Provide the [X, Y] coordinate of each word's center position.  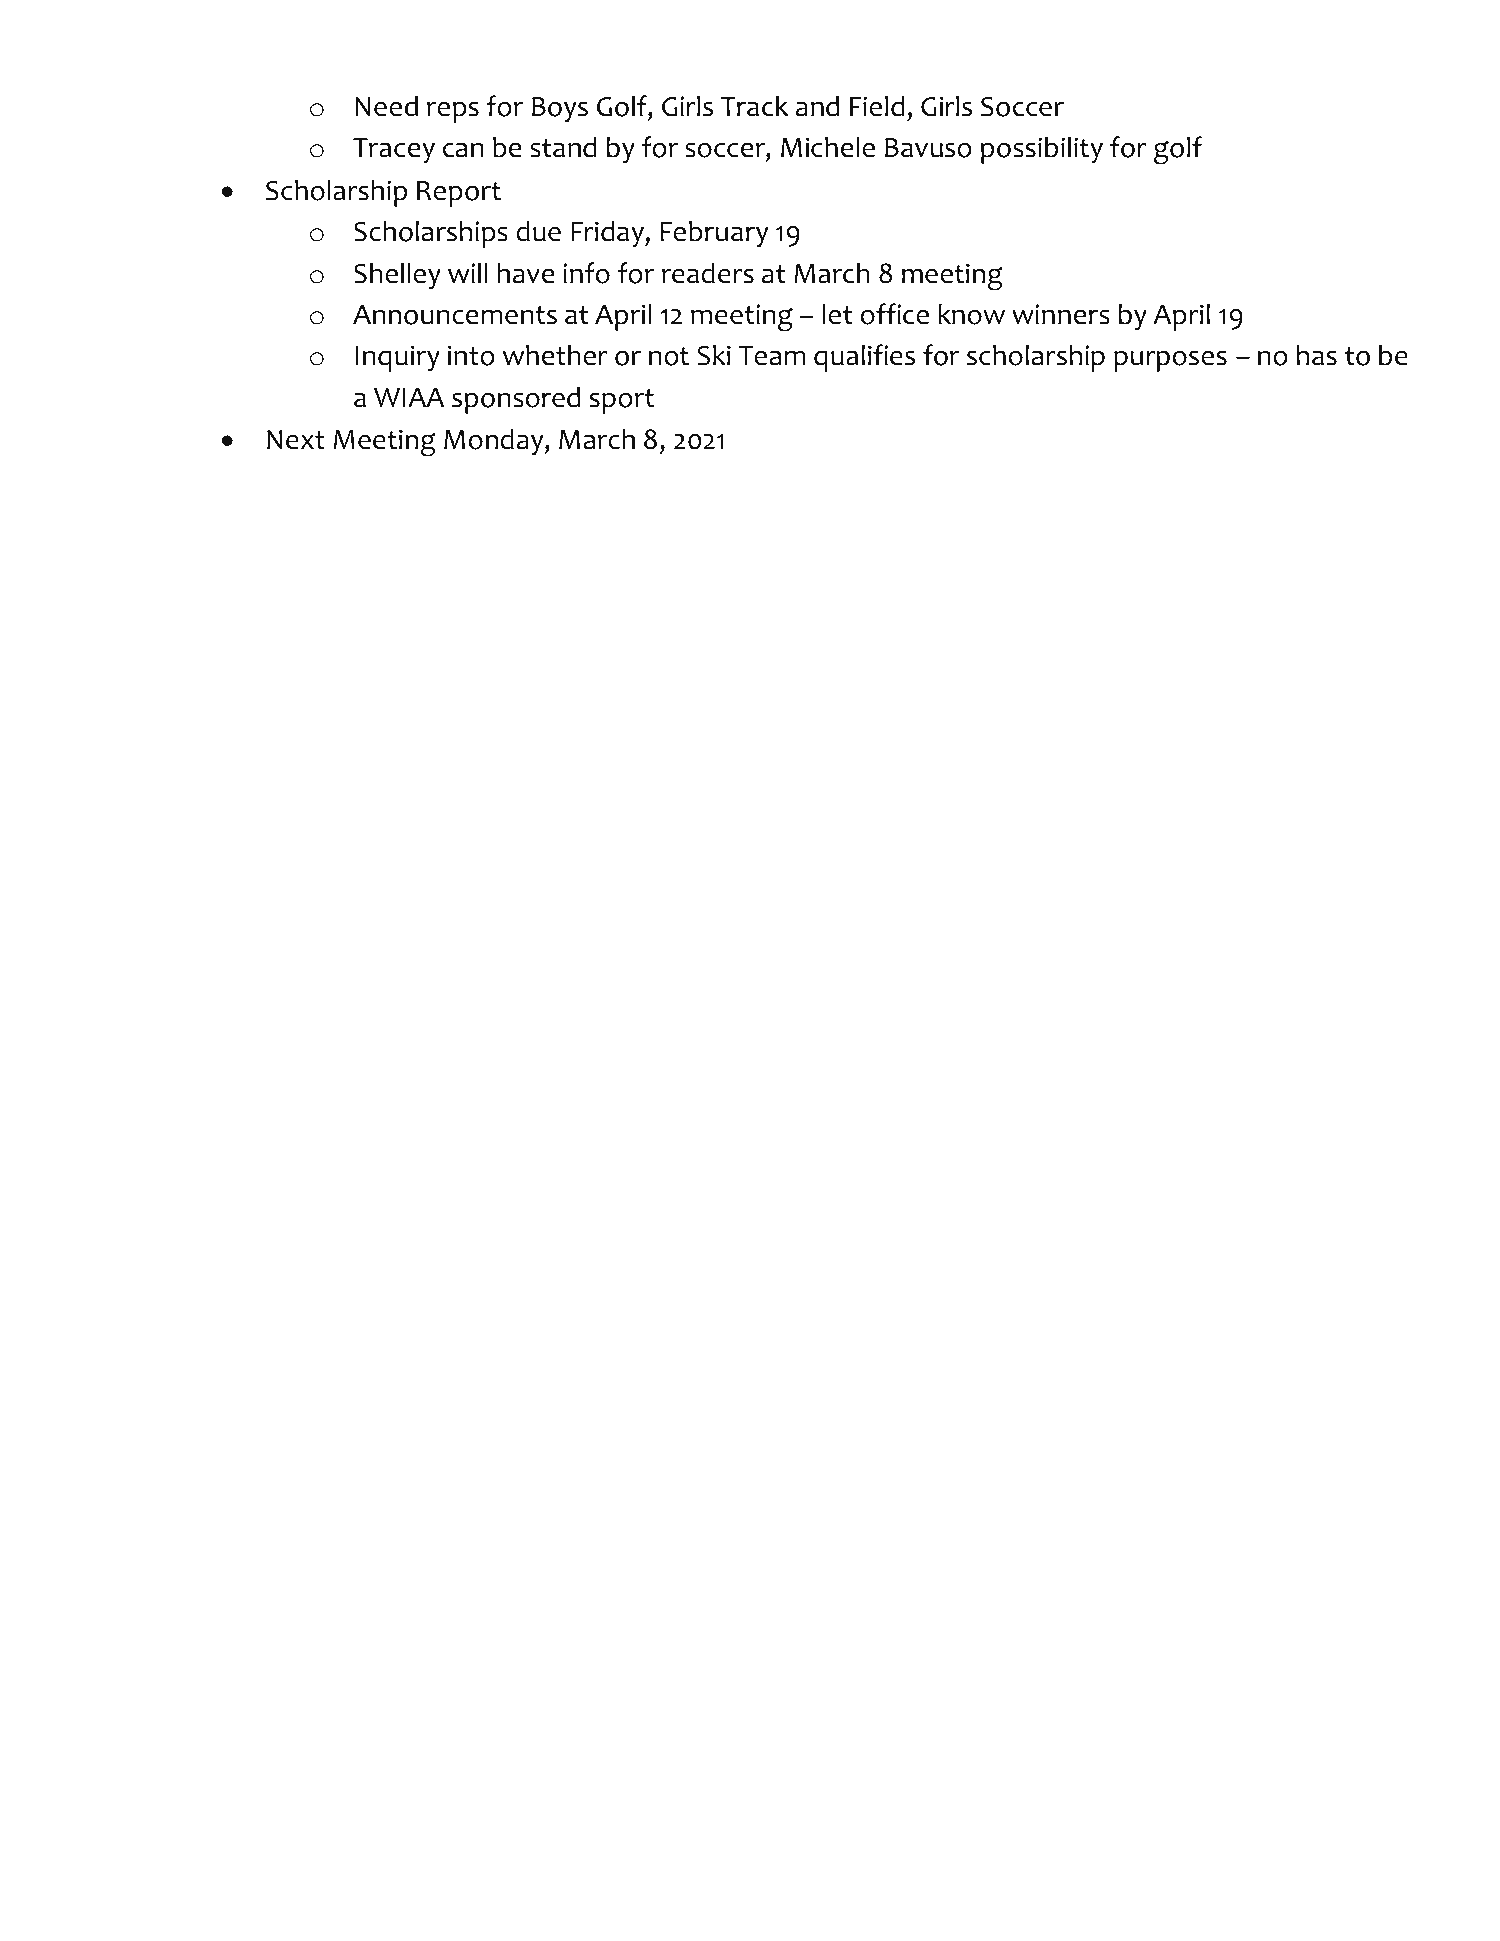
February [714, 234]
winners [1061, 314]
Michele [828, 147]
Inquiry [397, 358]
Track [755, 106]
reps [453, 112]
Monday [495, 442]
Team [772, 356]
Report [459, 194]
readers [708, 273]
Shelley [397, 276]
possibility [1042, 150]
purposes [1170, 361]
